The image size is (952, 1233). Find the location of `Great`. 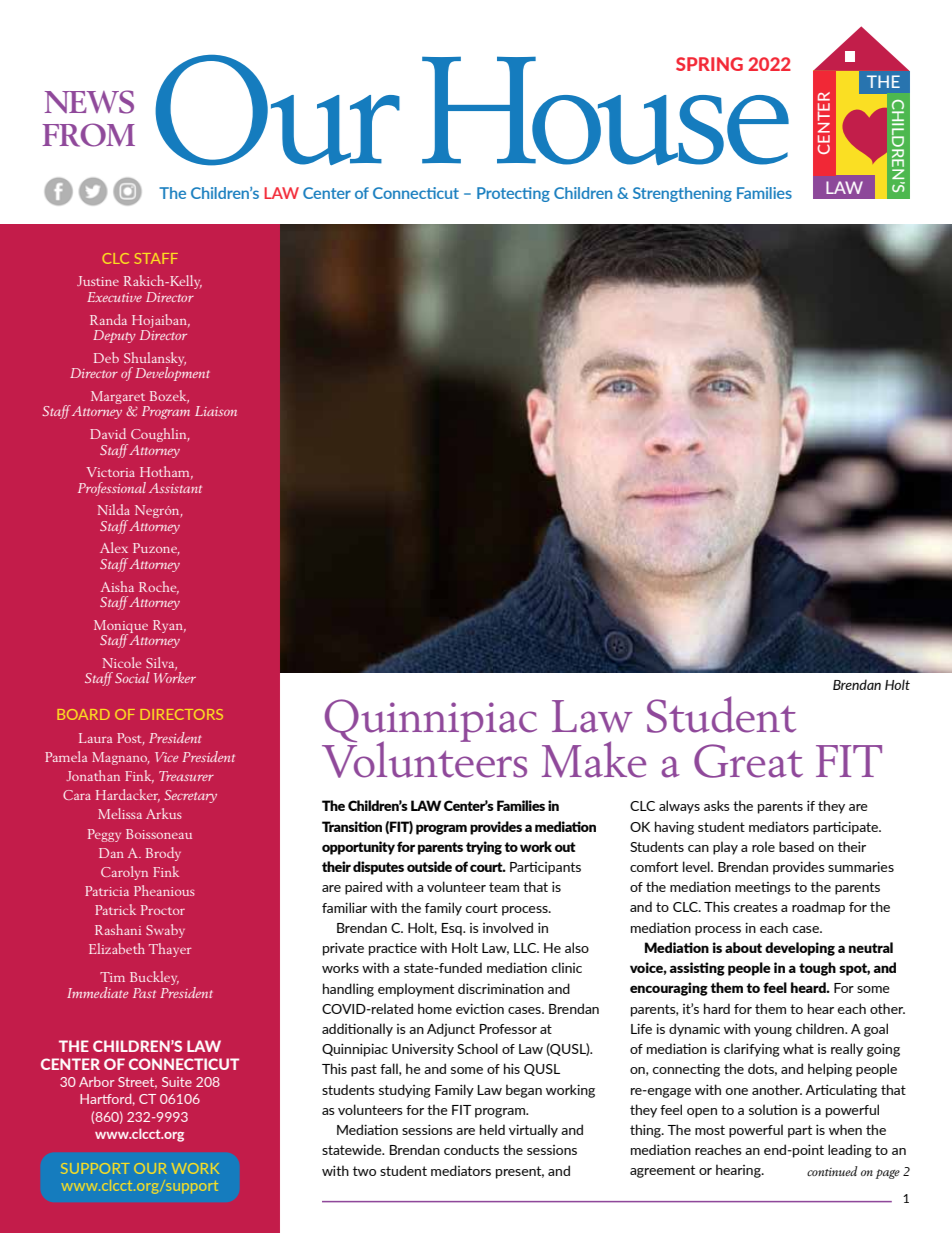

Great is located at coordinates (748, 761).
